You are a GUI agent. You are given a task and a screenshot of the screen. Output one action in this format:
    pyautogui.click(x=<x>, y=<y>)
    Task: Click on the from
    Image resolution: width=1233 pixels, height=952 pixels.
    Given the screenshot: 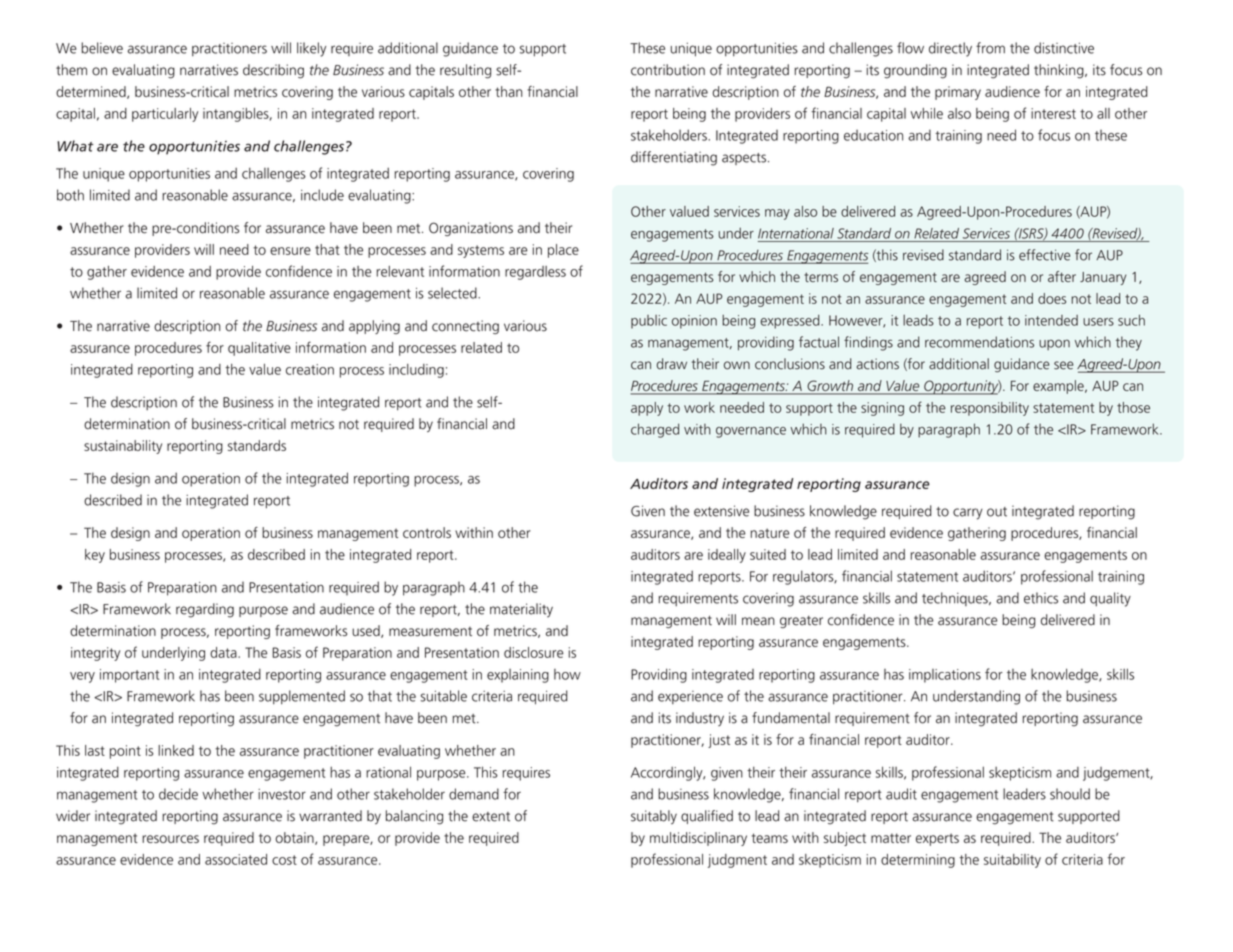 What is the action you would take?
    pyautogui.click(x=990, y=48)
